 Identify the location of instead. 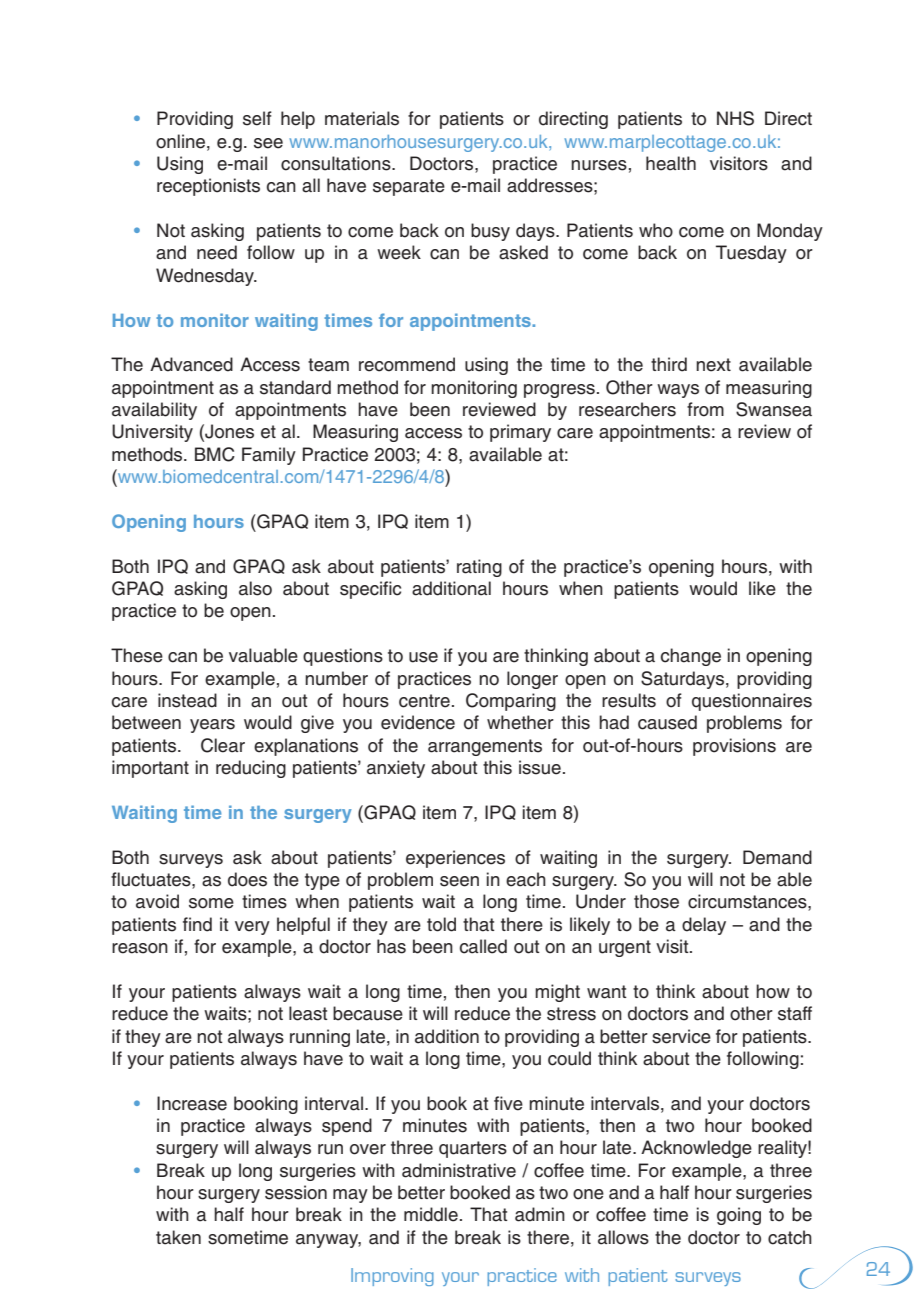
(187, 700).
